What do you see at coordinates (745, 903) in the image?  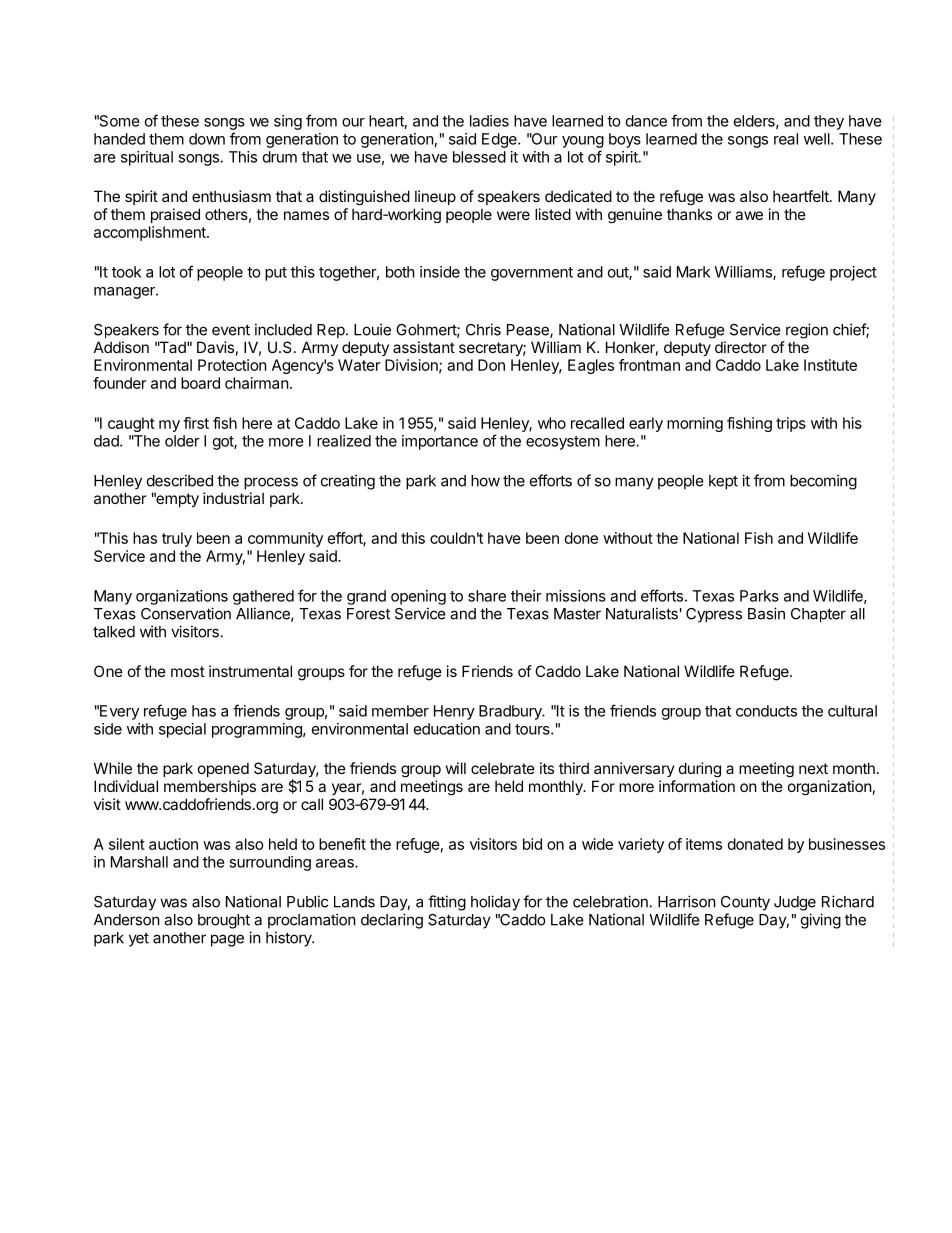 I see `County` at bounding box center [745, 903].
